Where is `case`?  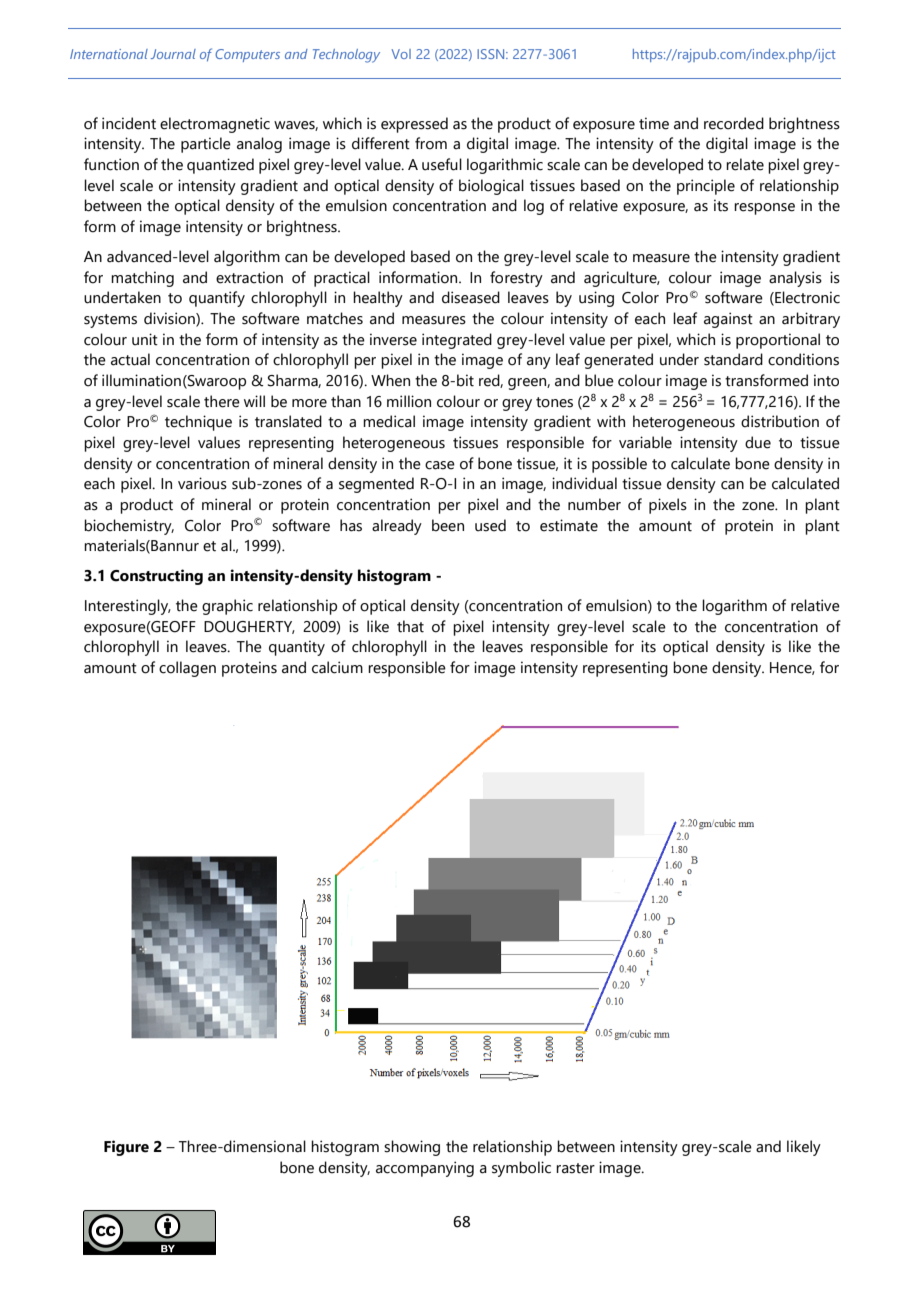 case is located at coordinates (440, 465).
